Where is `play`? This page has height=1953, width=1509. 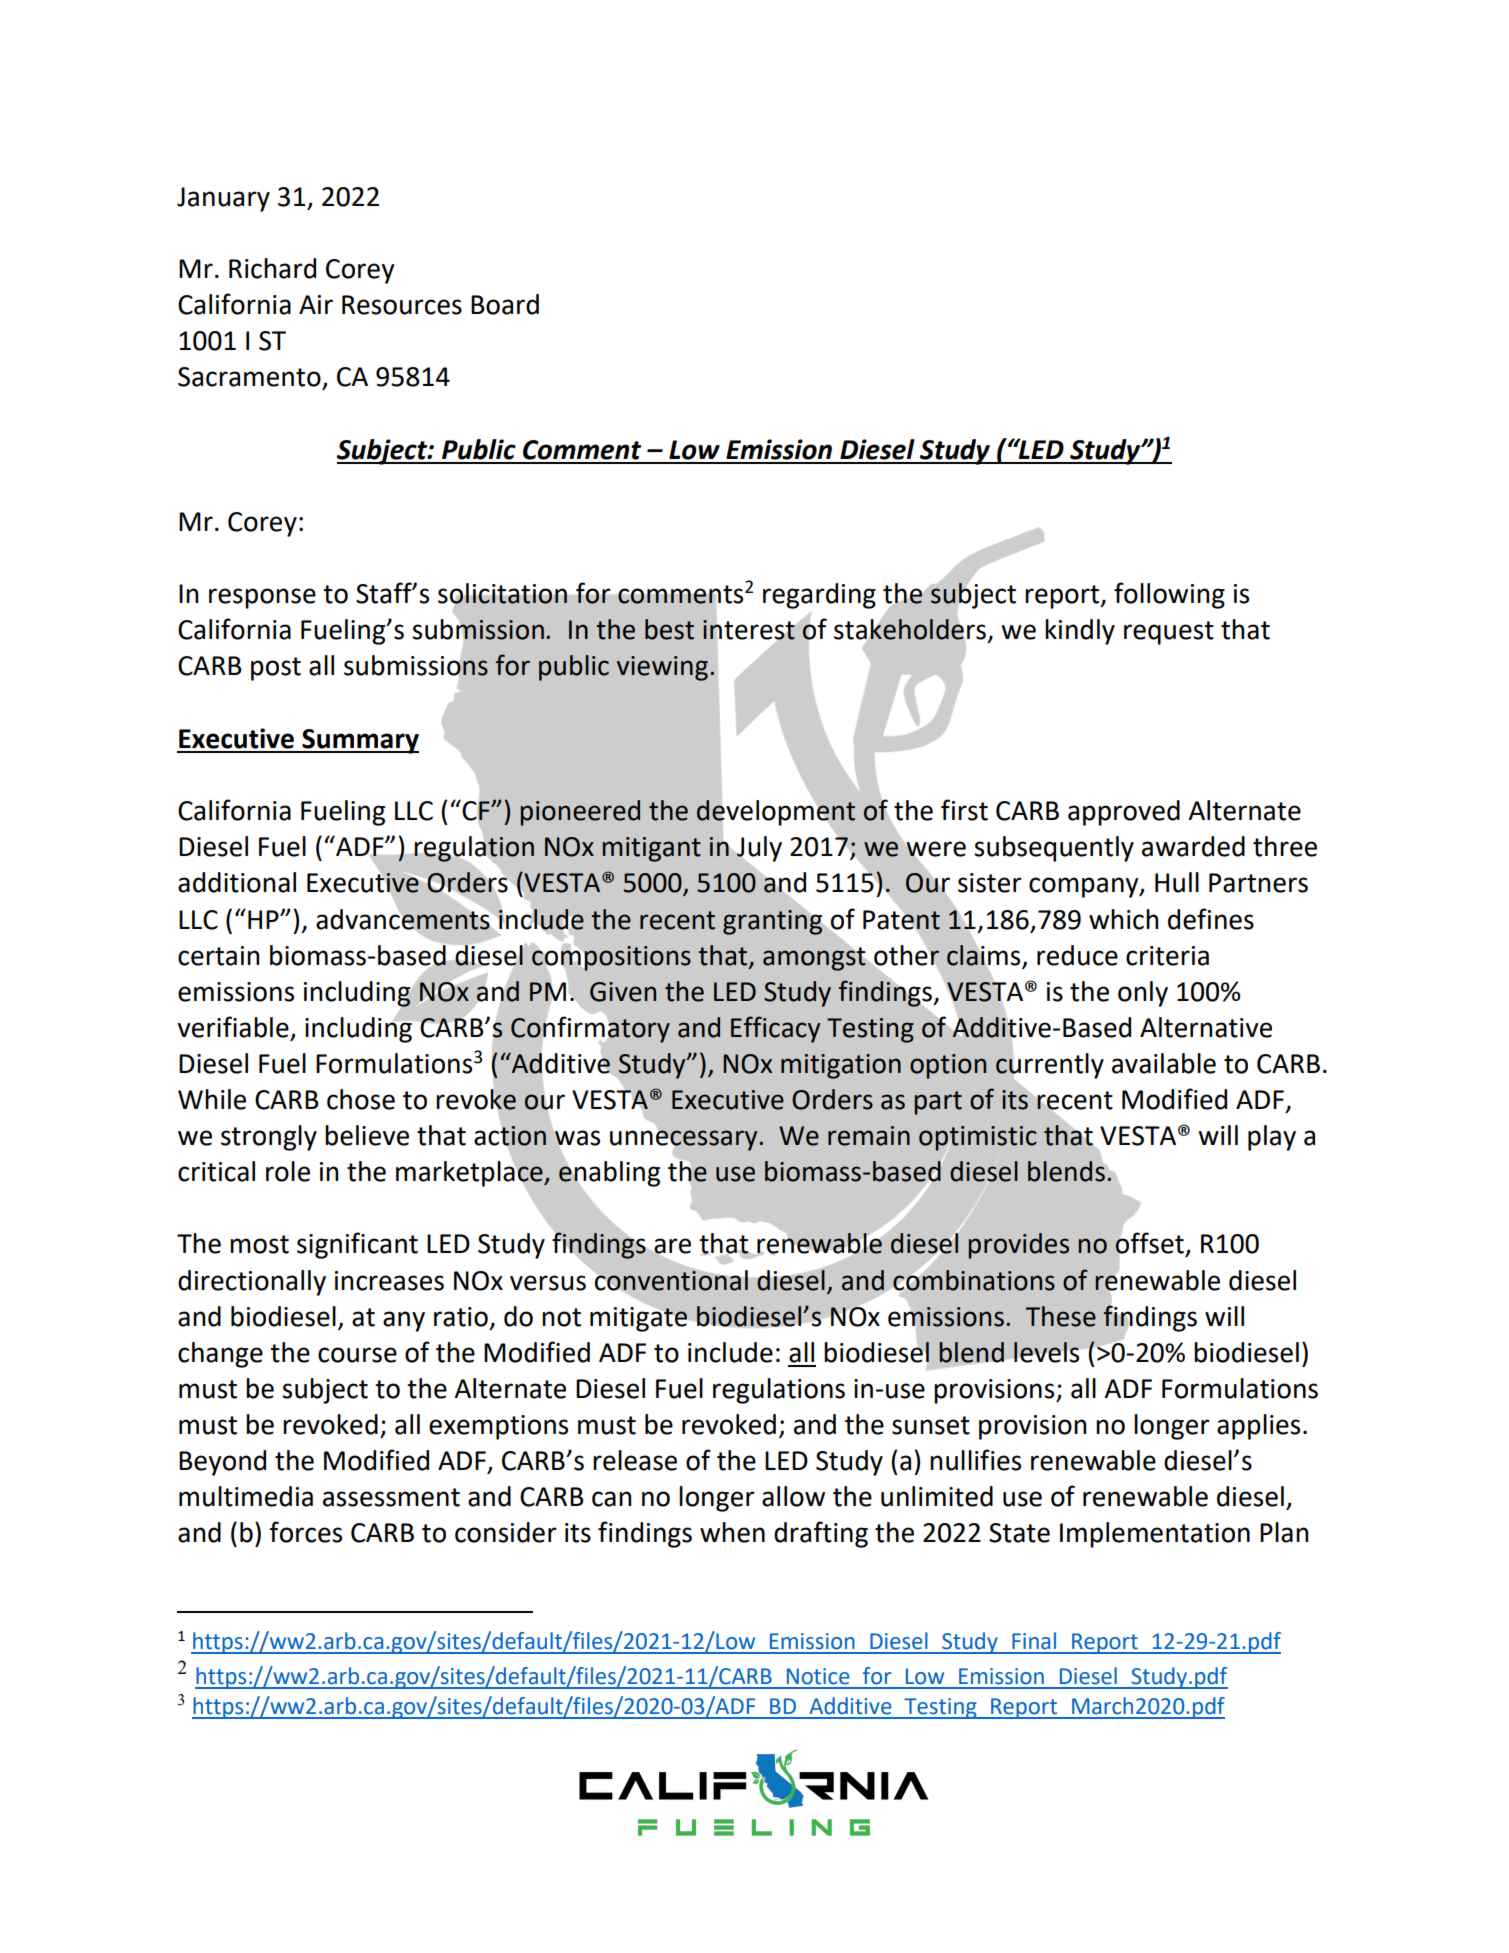
play is located at coordinates (1272, 1138).
